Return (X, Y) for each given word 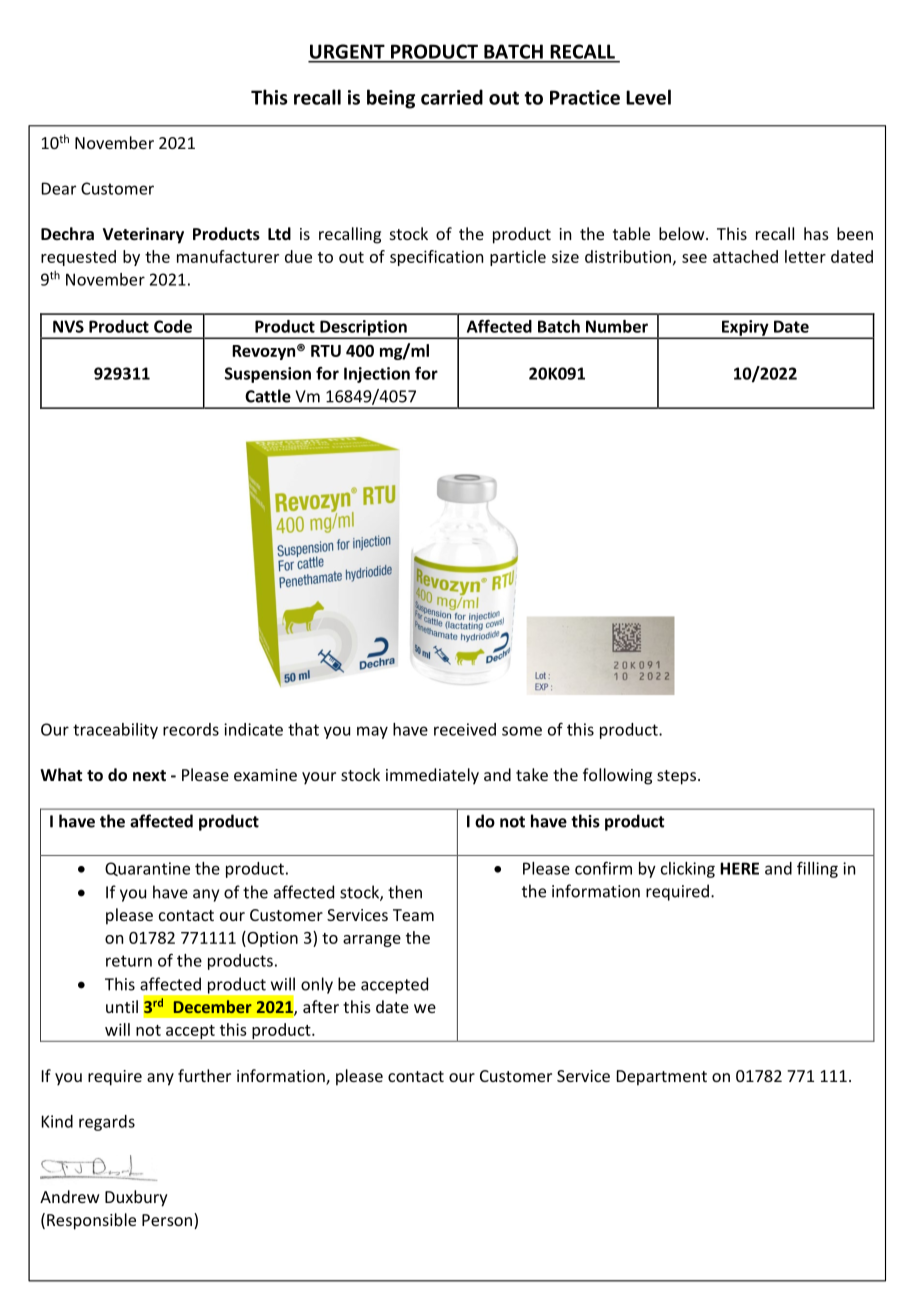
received (465, 729)
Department (662, 1078)
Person (167, 1220)
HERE (739, 868)
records (191, 729)
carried (452, 97)
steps (676, 777)
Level (648, 97)
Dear (59, 188)
